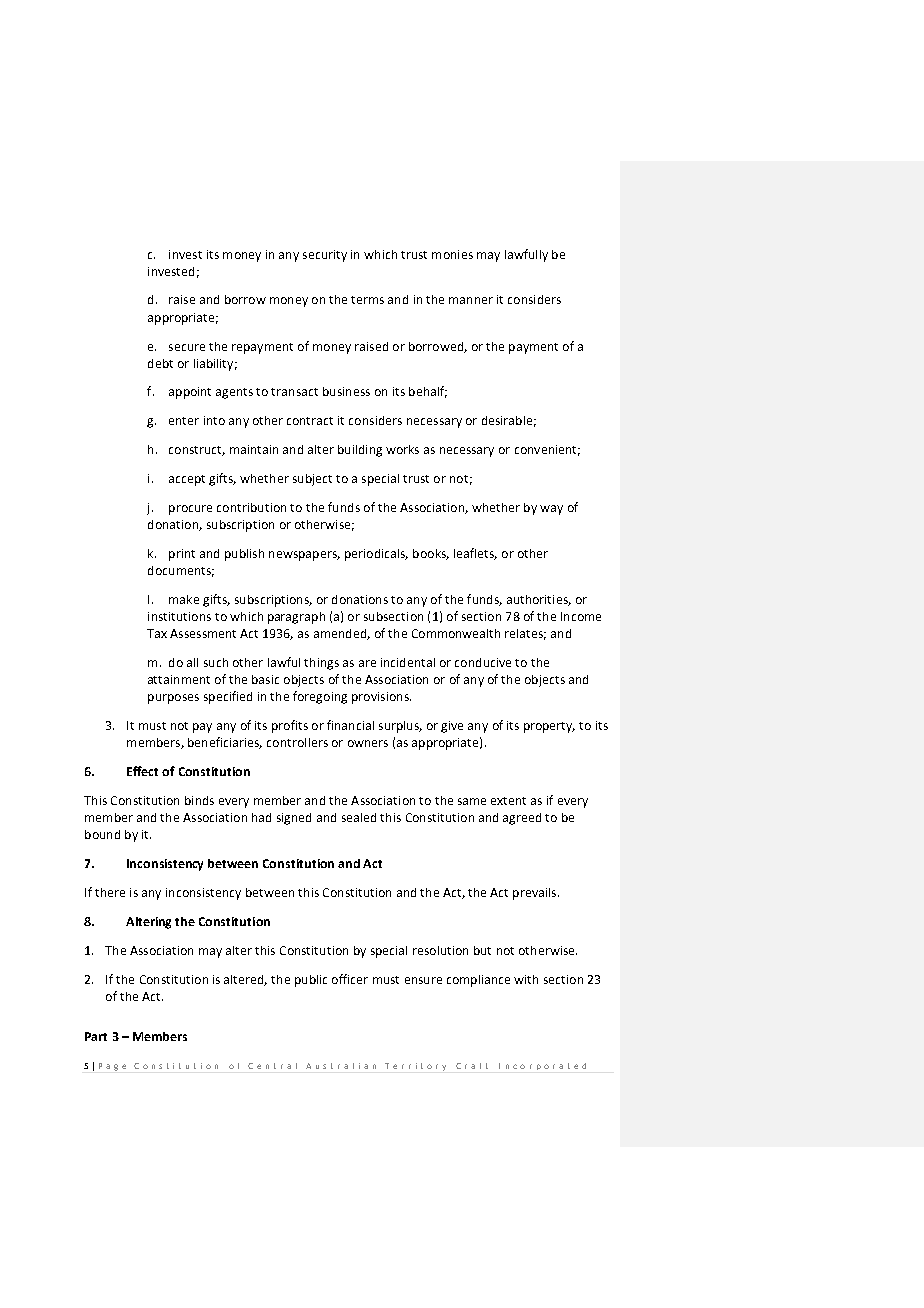 The height and width of the screenshot is (1308, 924). Describe the element at coordinates (325, 256) in the screenshot. I see `security` at that location.
